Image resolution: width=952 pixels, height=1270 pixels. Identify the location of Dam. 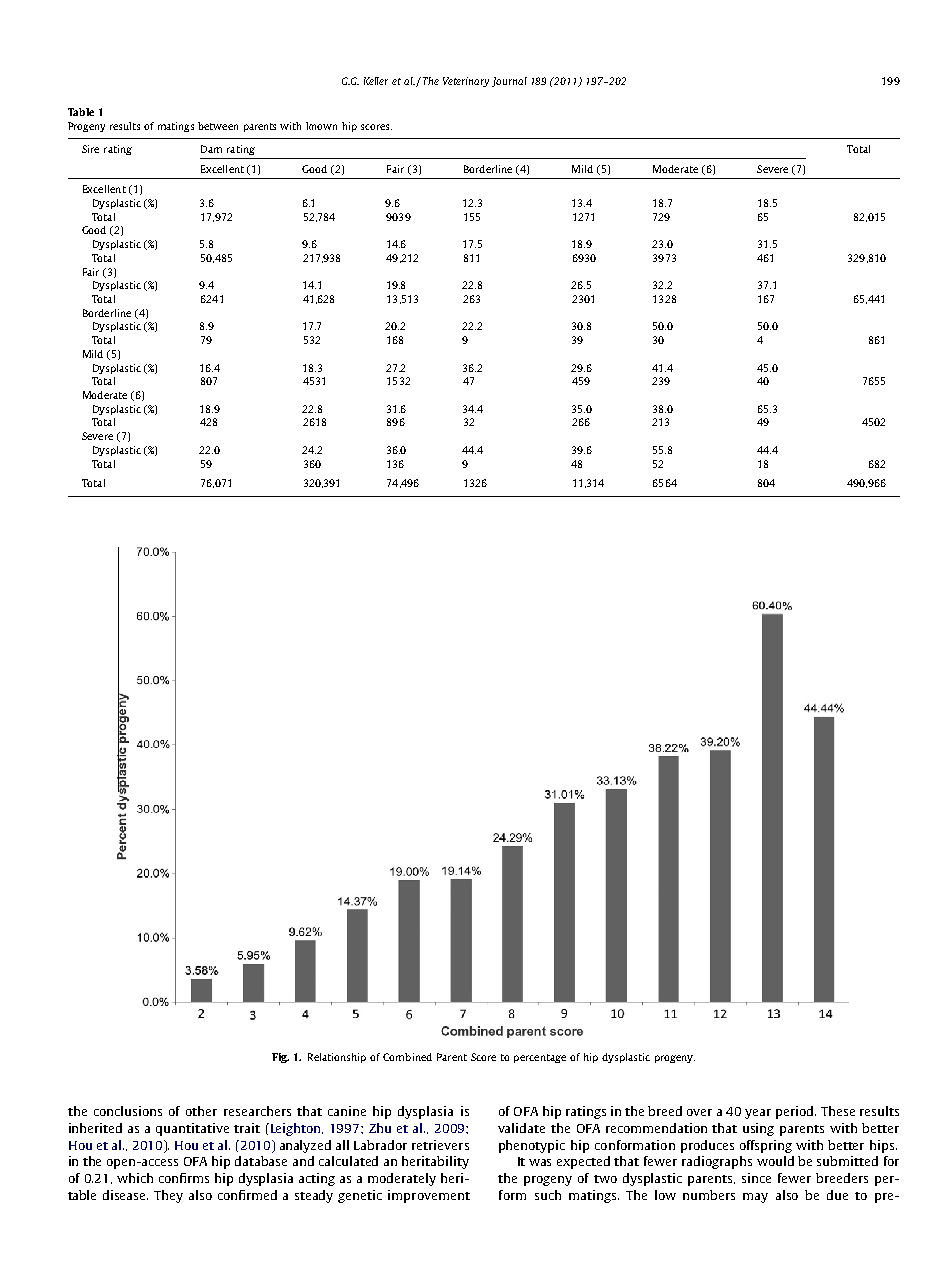
(211, 149).
